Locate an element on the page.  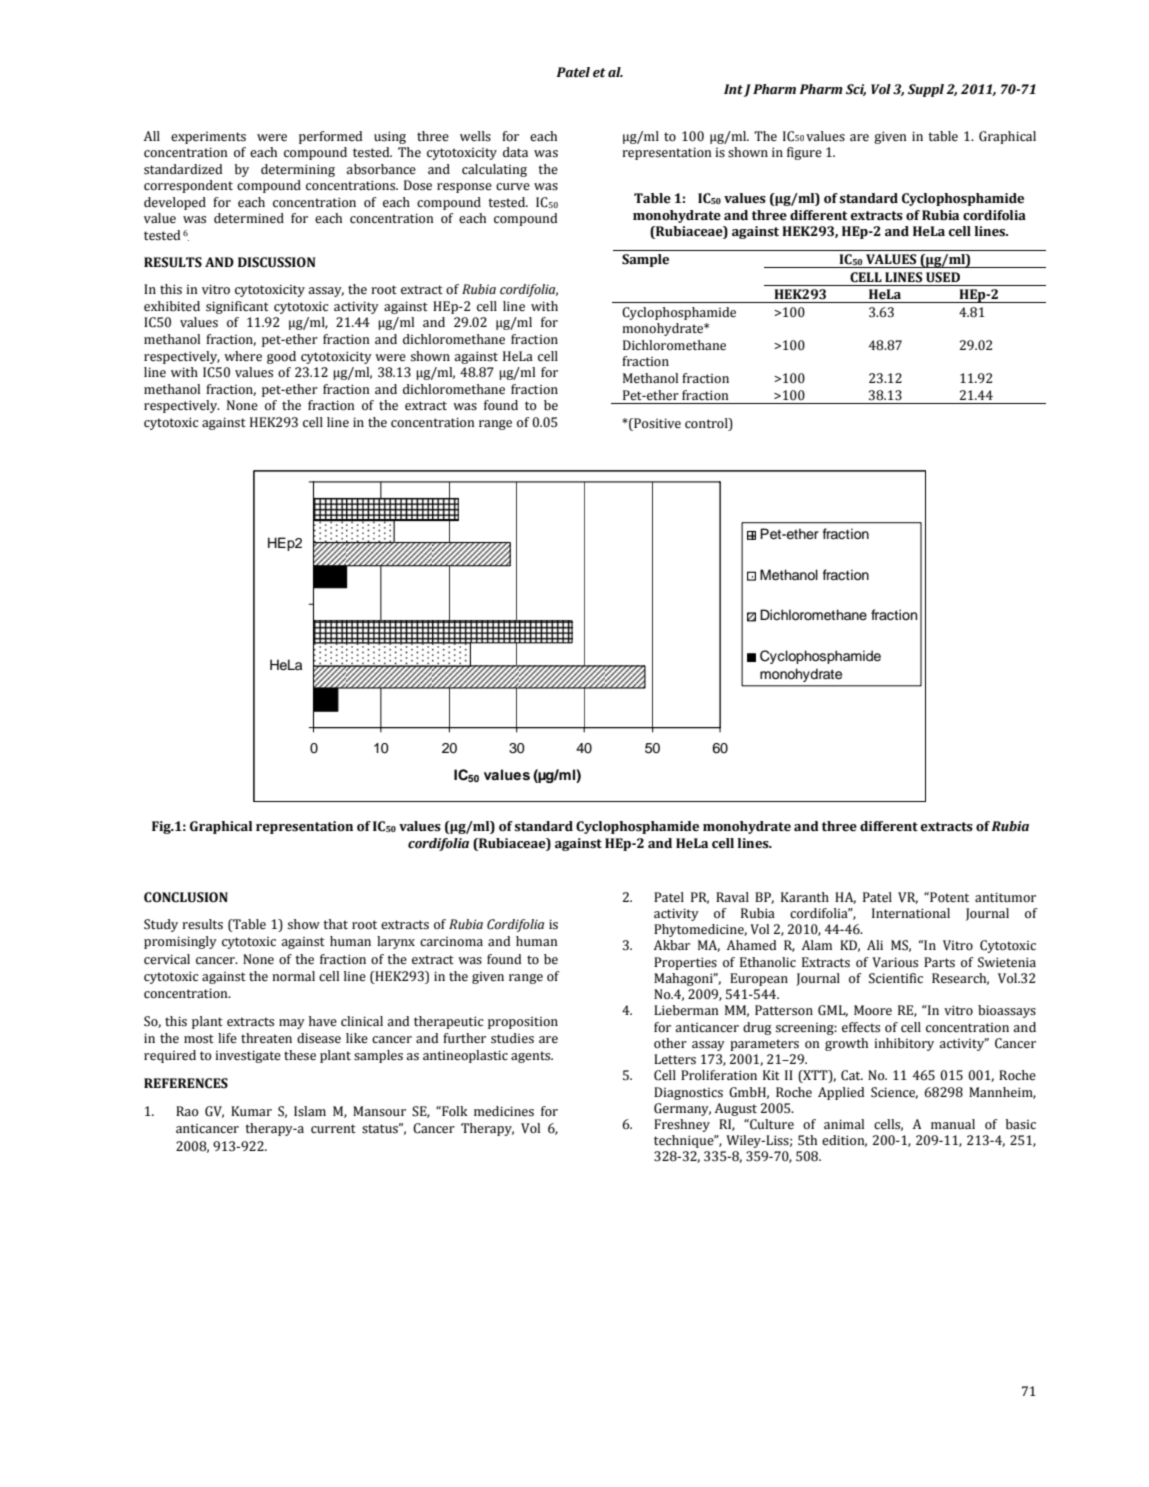
data is located at coordinates (515, 152).
